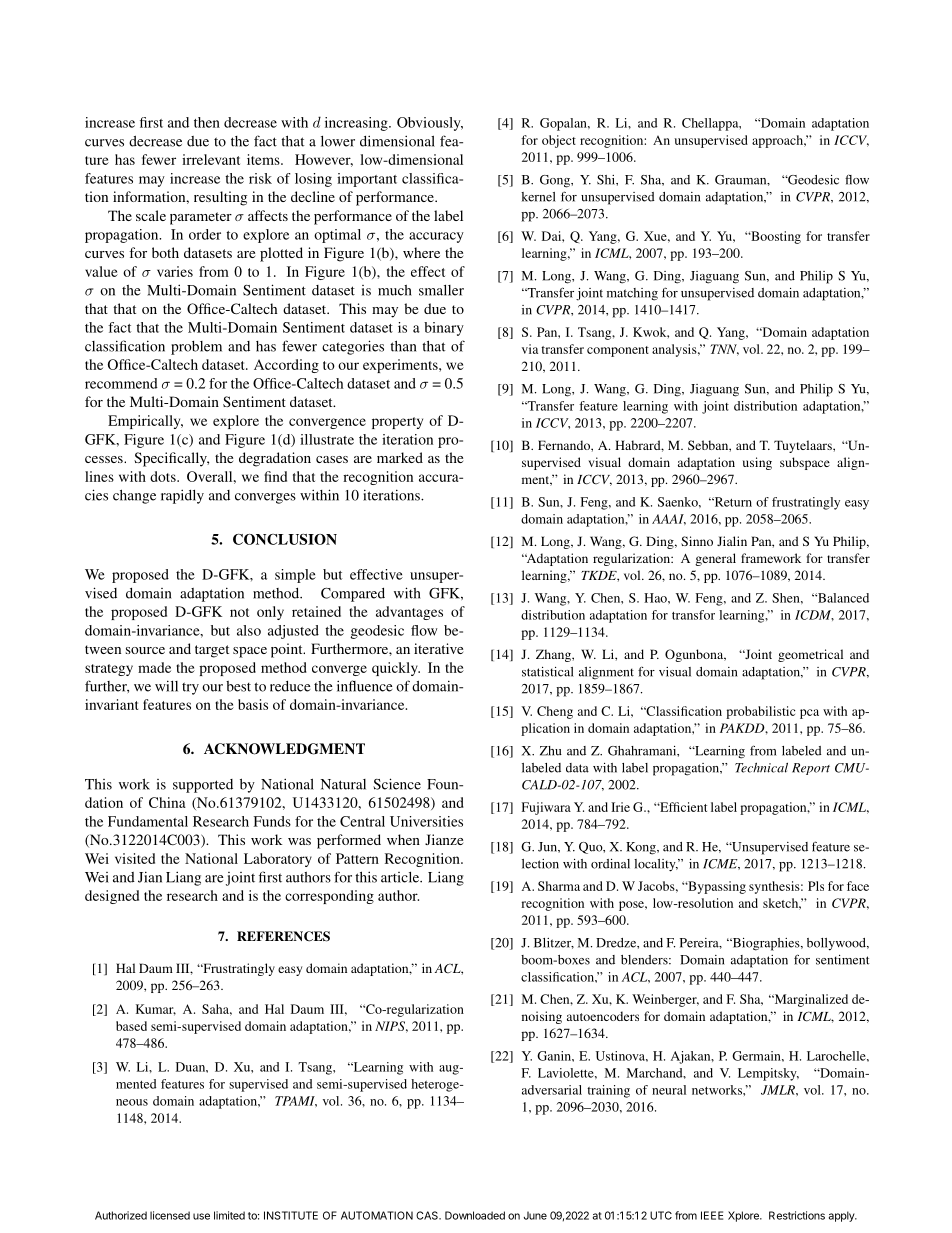 The height and width of the document is (1233, 952). I want to click on Return, so click(732, 502).
